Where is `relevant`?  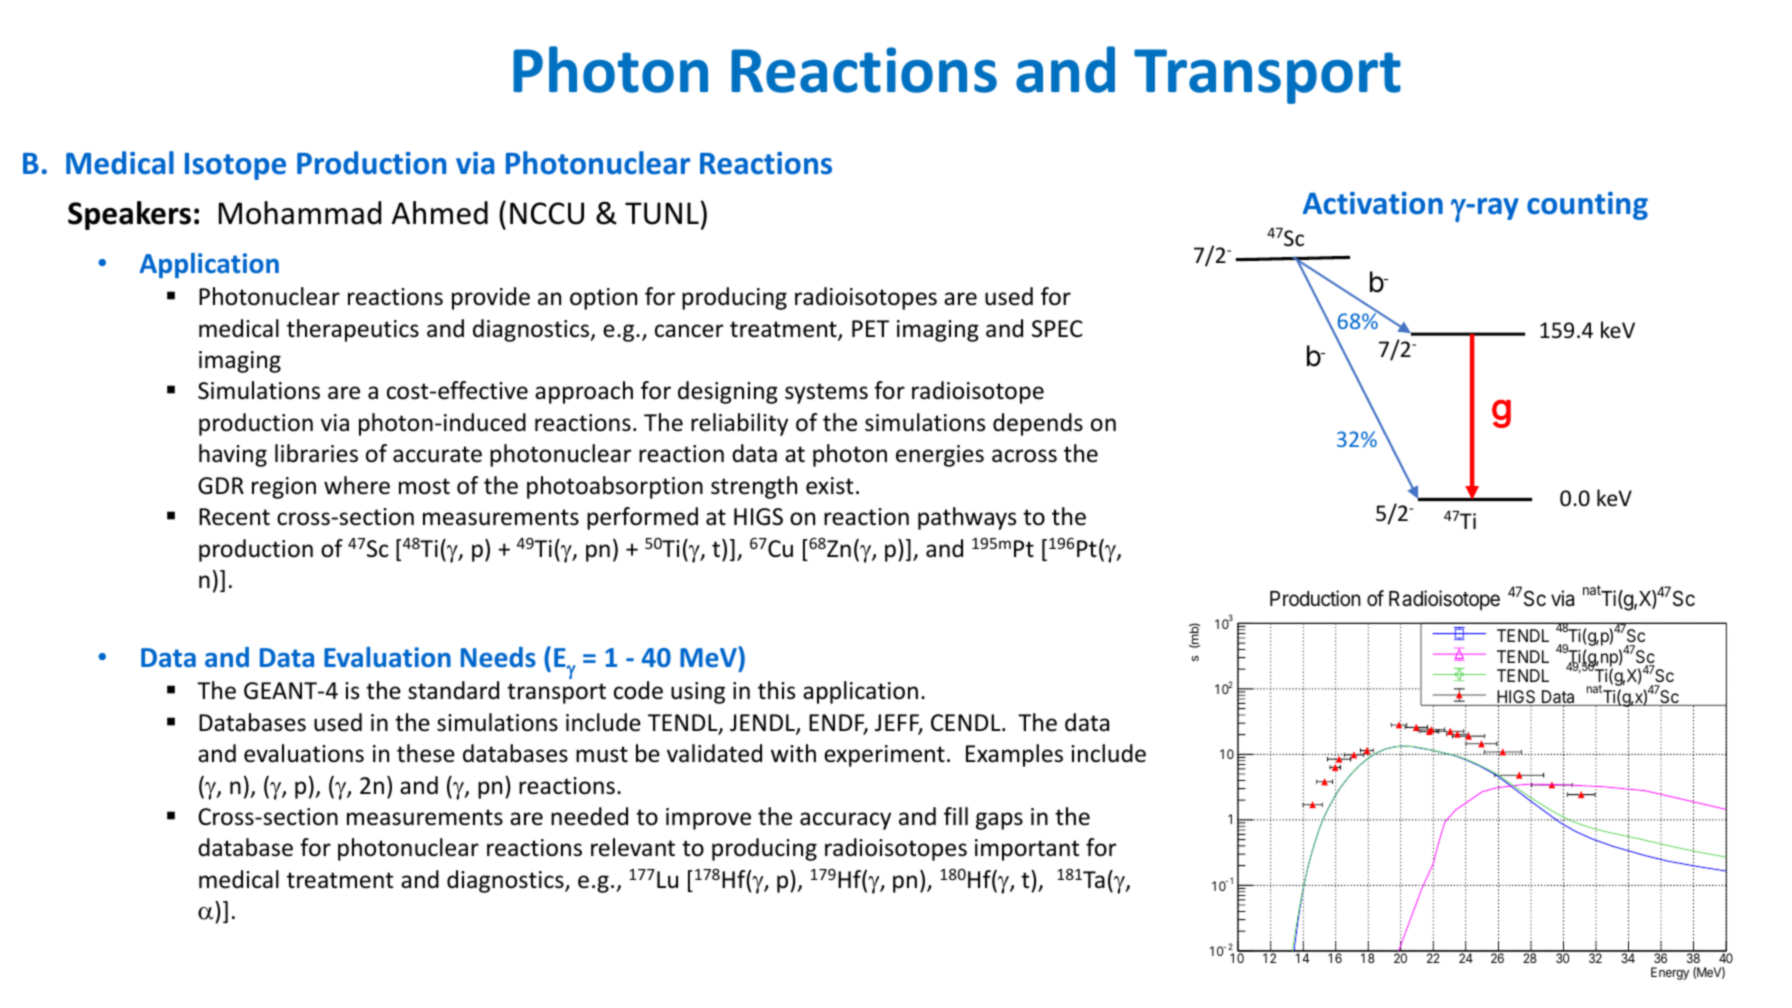 relevant is located at coordinates (633, 847).
